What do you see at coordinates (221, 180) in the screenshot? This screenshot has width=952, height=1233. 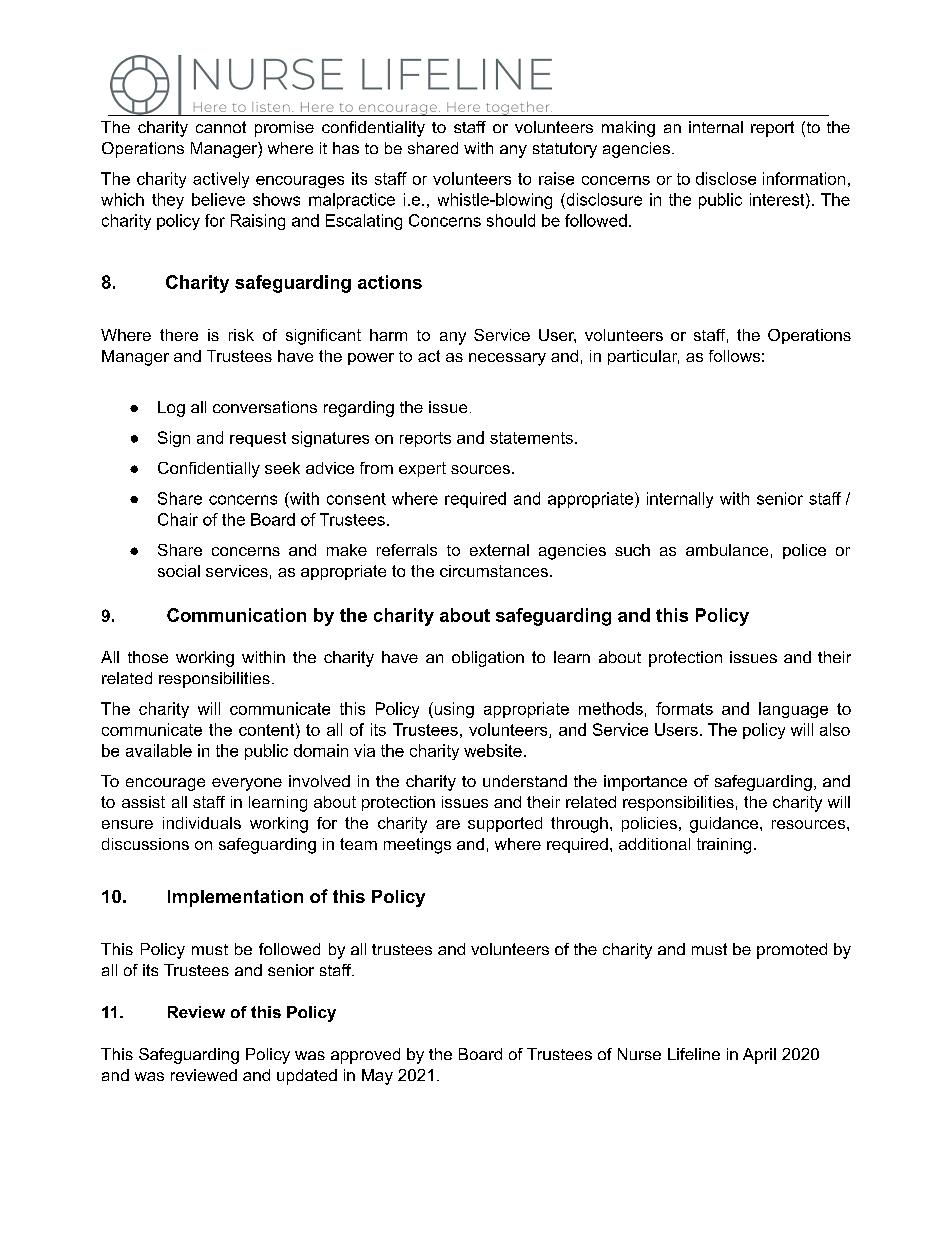 I see `actively` at bounding box center [221, 180].
